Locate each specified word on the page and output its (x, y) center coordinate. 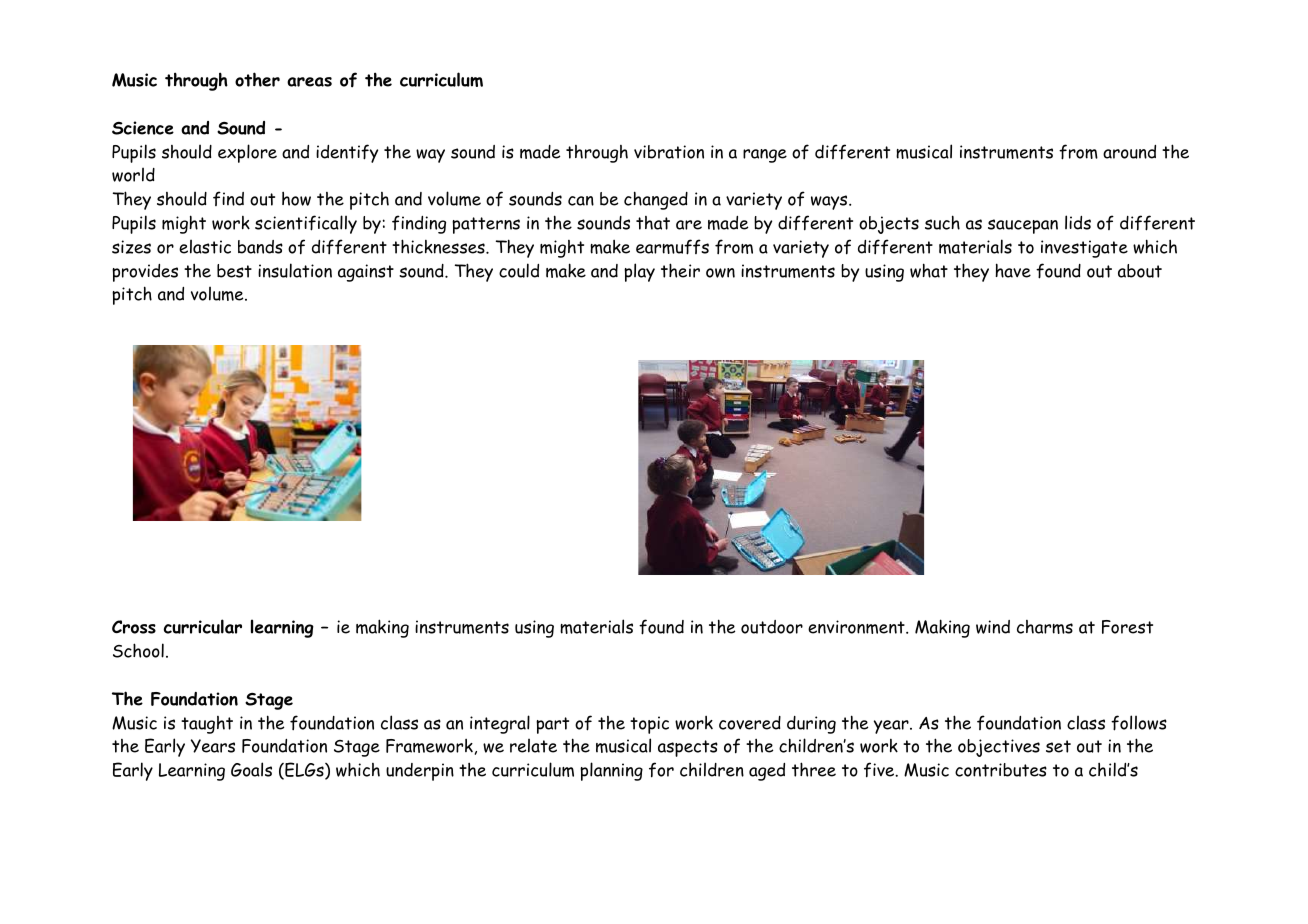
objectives (999, 748)
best (234, 271)
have (1013, 270)
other (257, 79)
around (1129, 152)
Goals (251, 769)
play (639, 272)
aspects (688, 748)
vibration (669, 152)
